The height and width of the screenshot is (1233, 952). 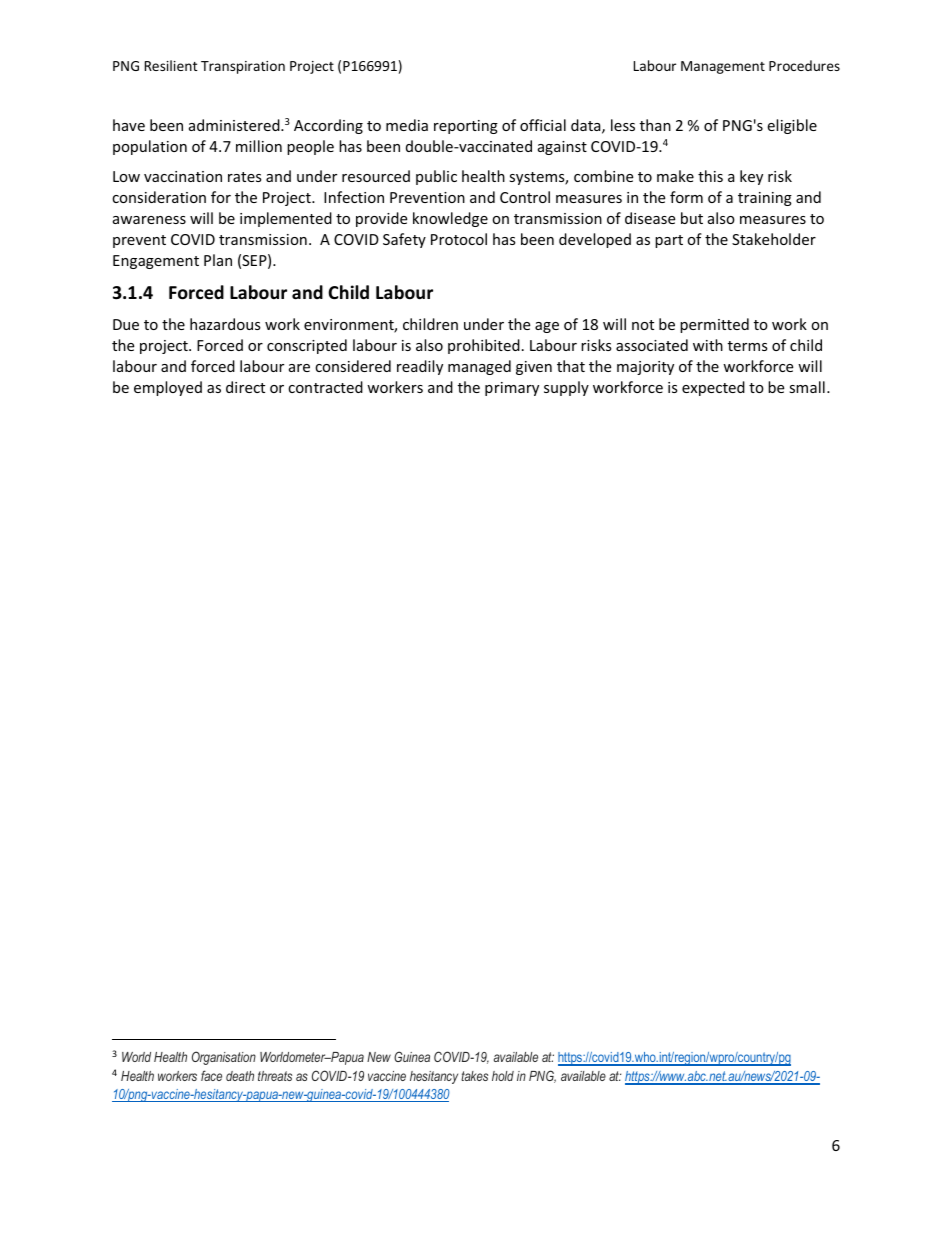 I want to click on reporting, so click(x=466, y=127).
